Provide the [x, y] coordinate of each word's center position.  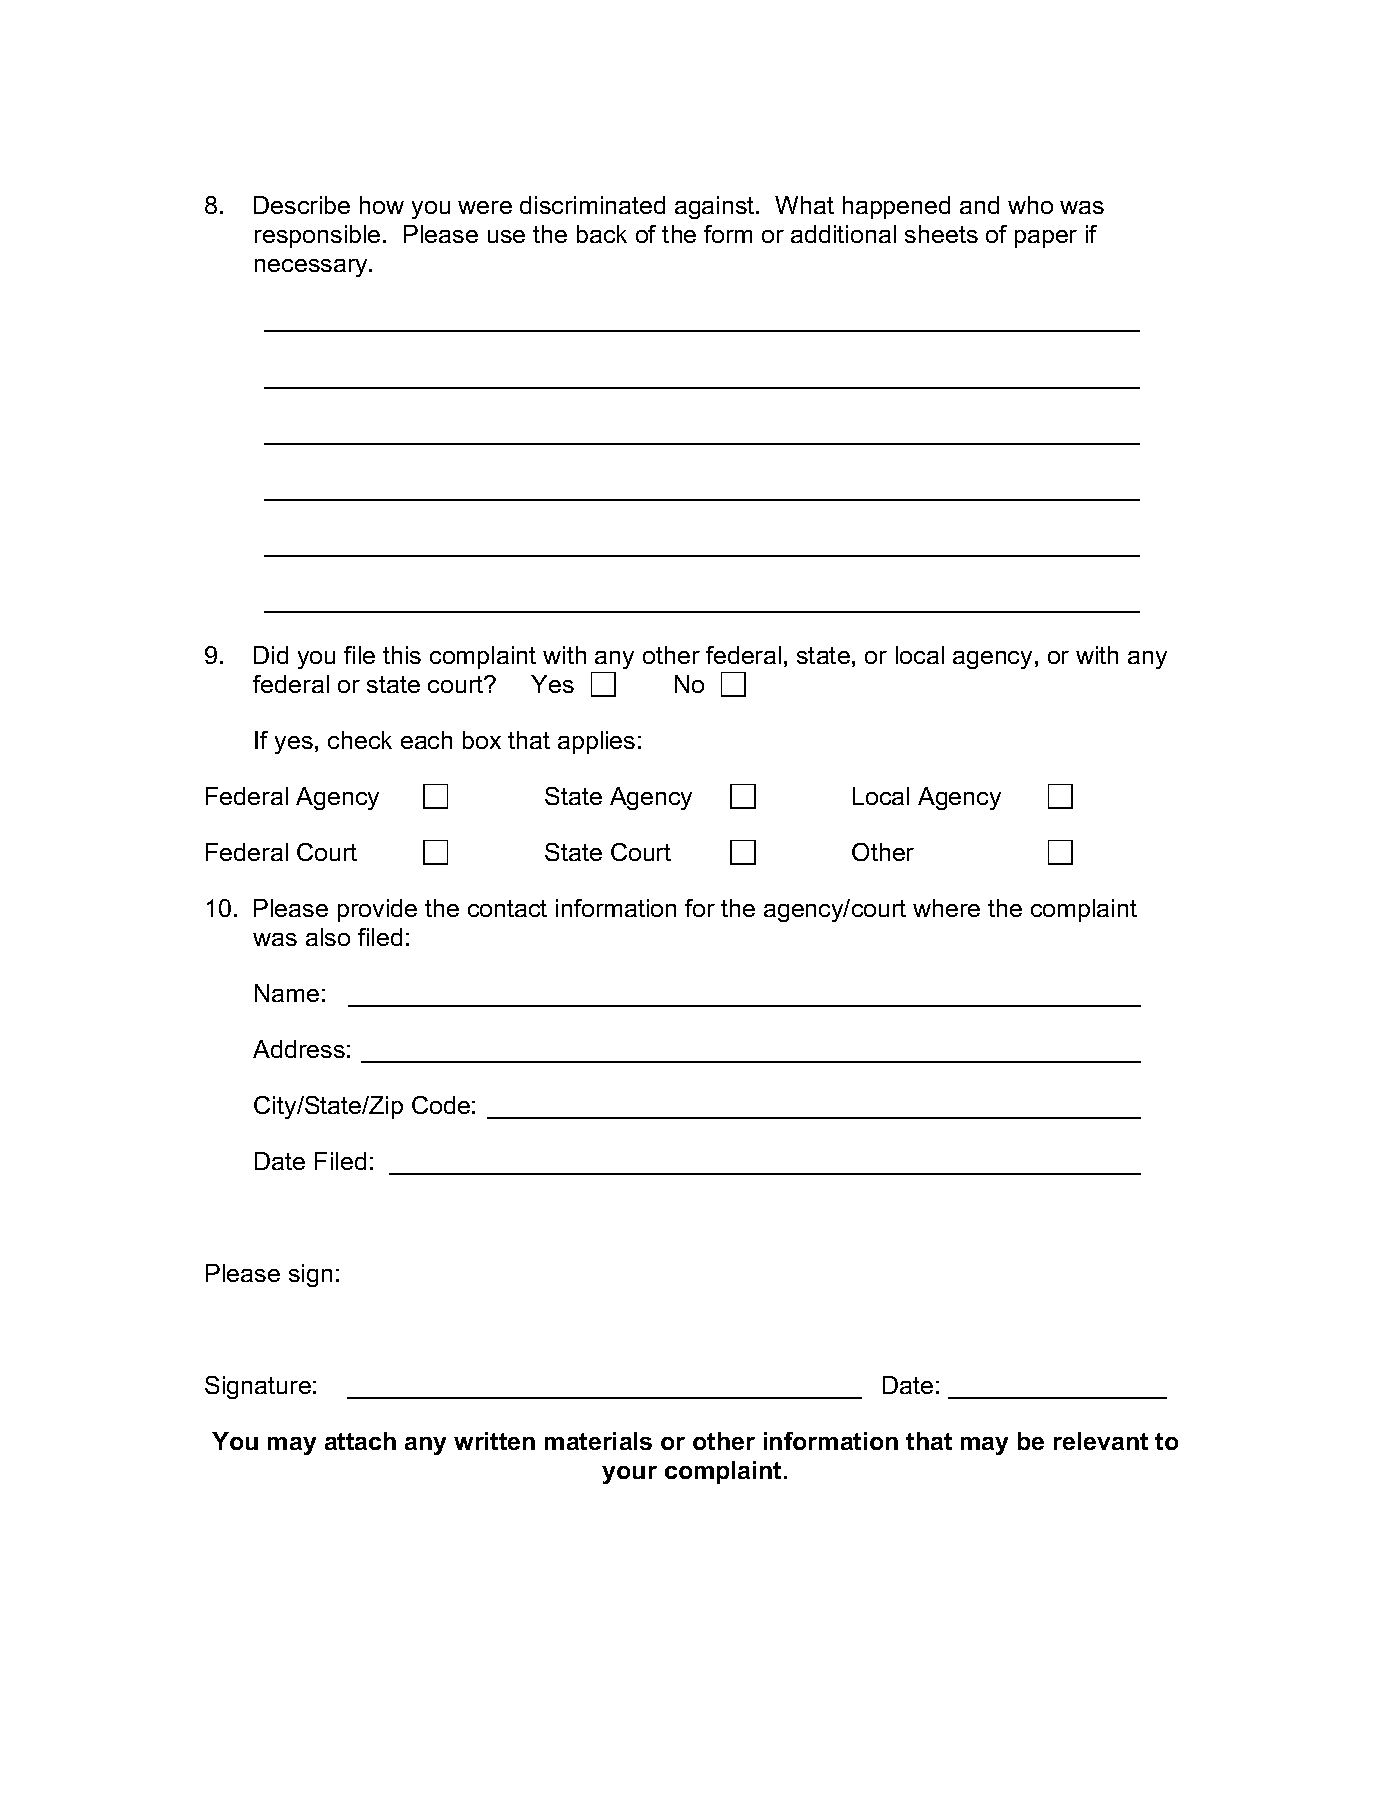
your [629, 1475]
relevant [1101, 1441]
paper [1046, 239]
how [382, 205]
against [716, 207]
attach [360, 1441]
